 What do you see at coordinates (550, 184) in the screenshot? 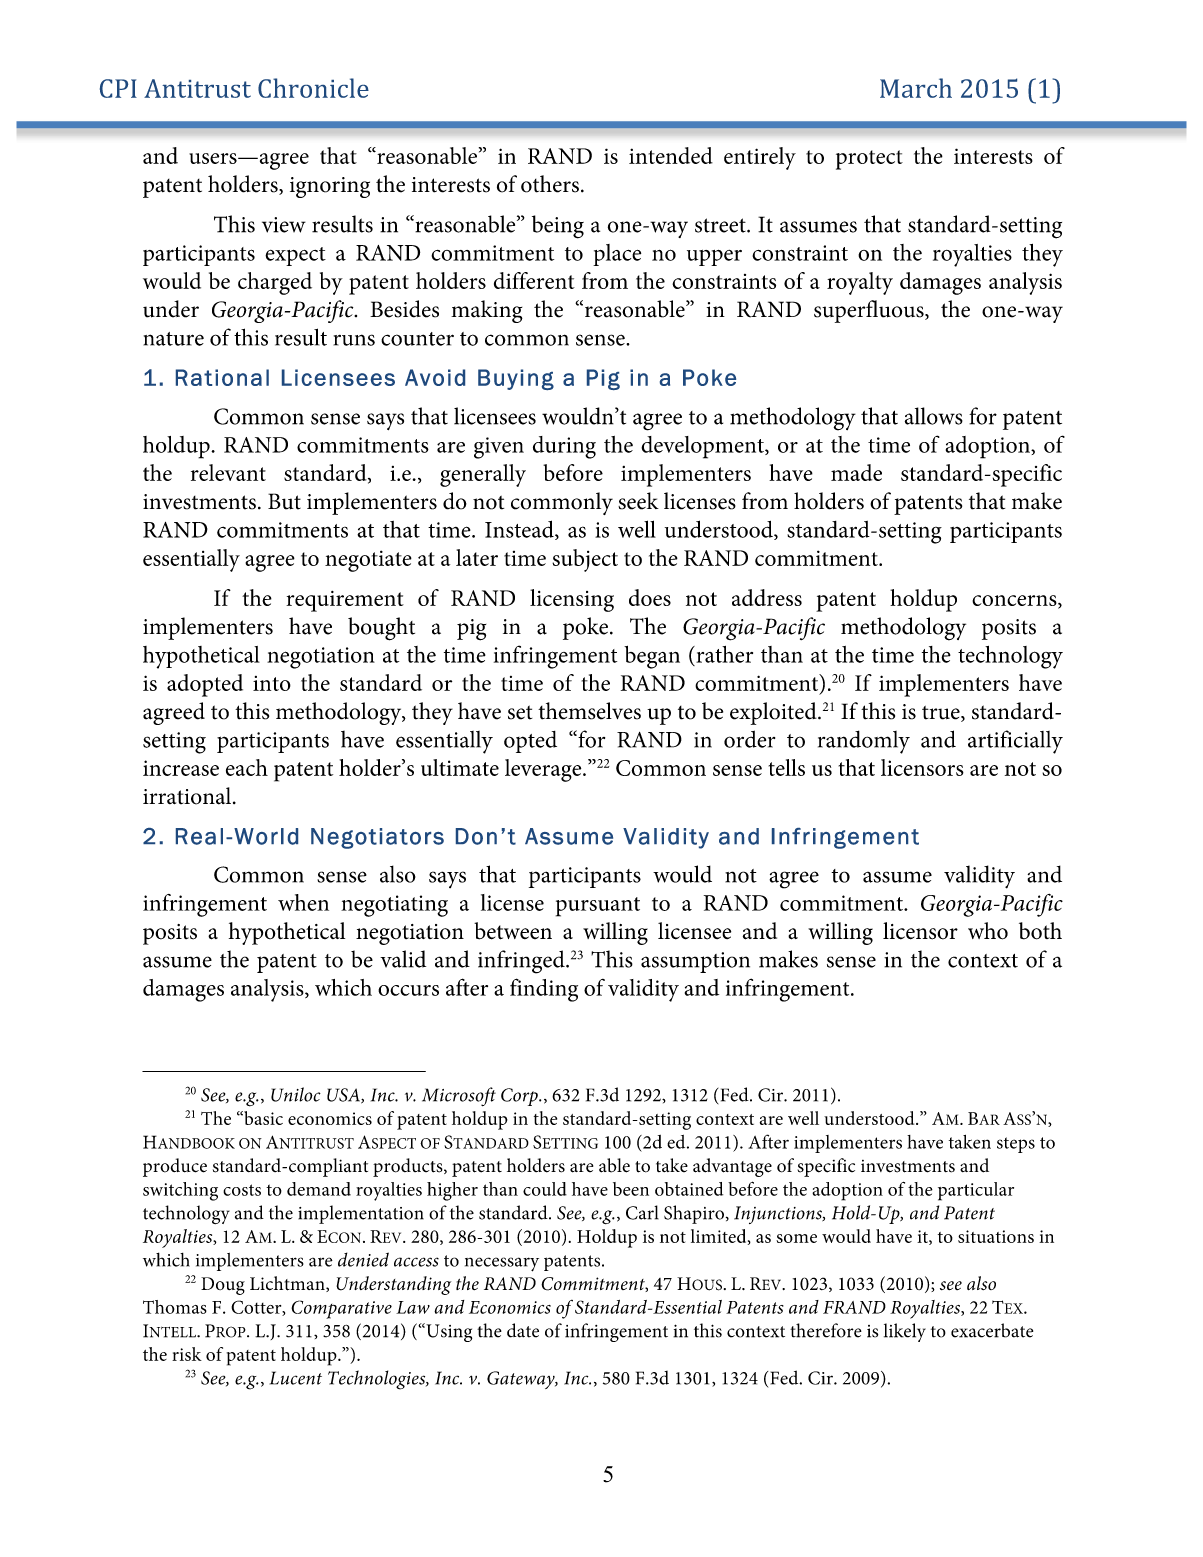
I see `others` at bounding box center [550, 184].
